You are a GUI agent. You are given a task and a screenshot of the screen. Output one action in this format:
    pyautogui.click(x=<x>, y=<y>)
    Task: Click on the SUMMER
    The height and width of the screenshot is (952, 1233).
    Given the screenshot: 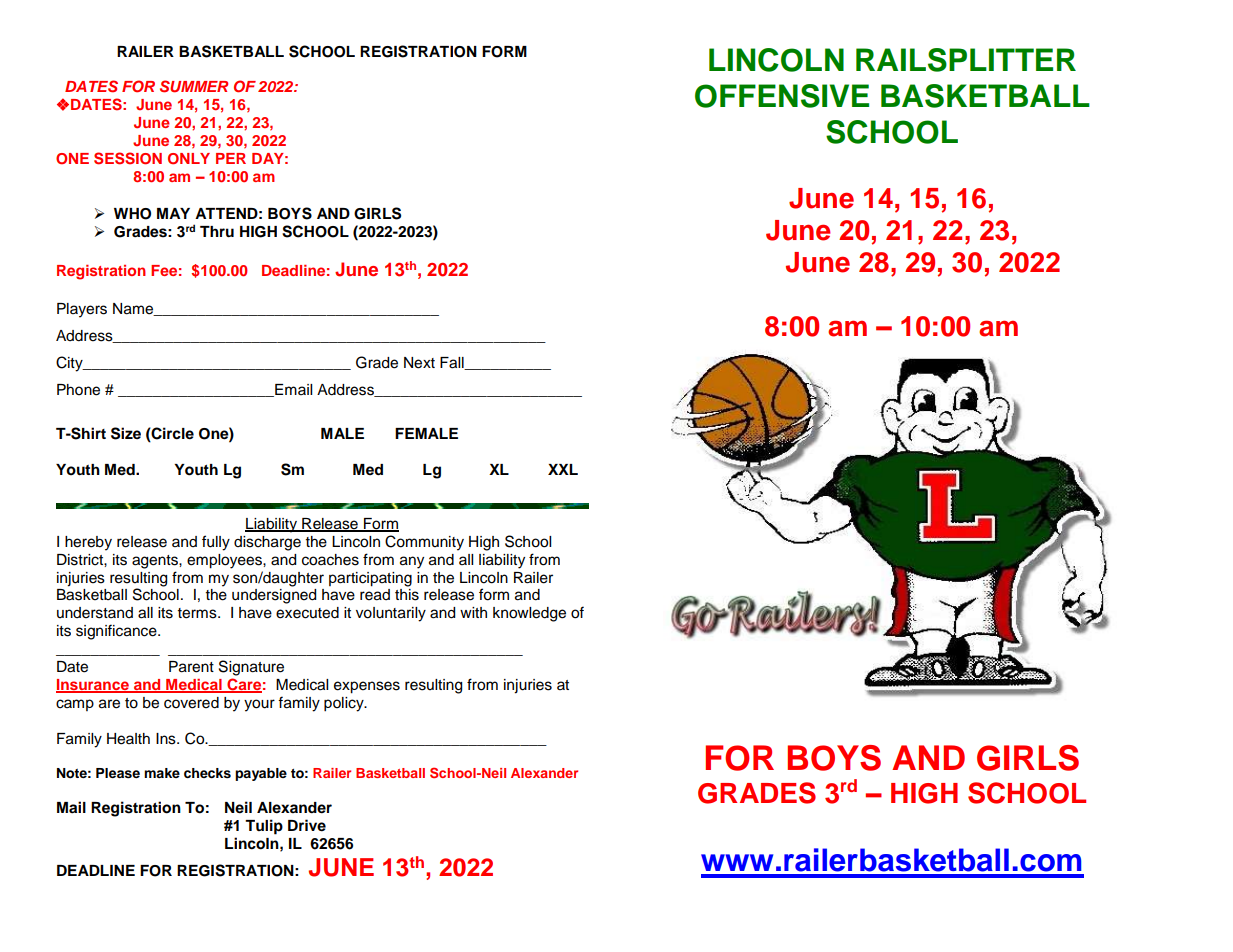 What is the action you would take?
    pyautogui.click(x=194, y=86)
